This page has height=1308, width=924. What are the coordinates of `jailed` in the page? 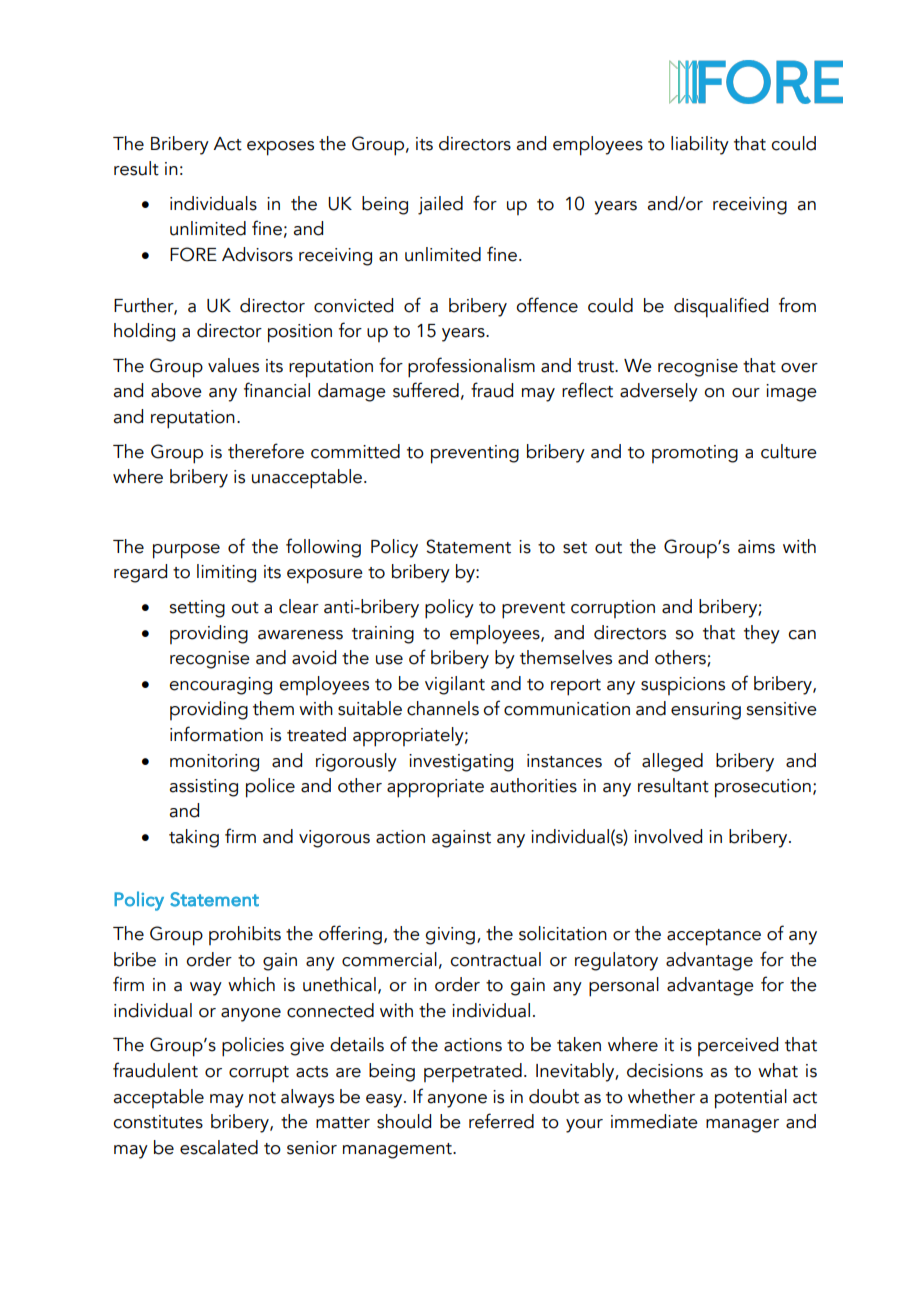 It's located at (440, 205).
